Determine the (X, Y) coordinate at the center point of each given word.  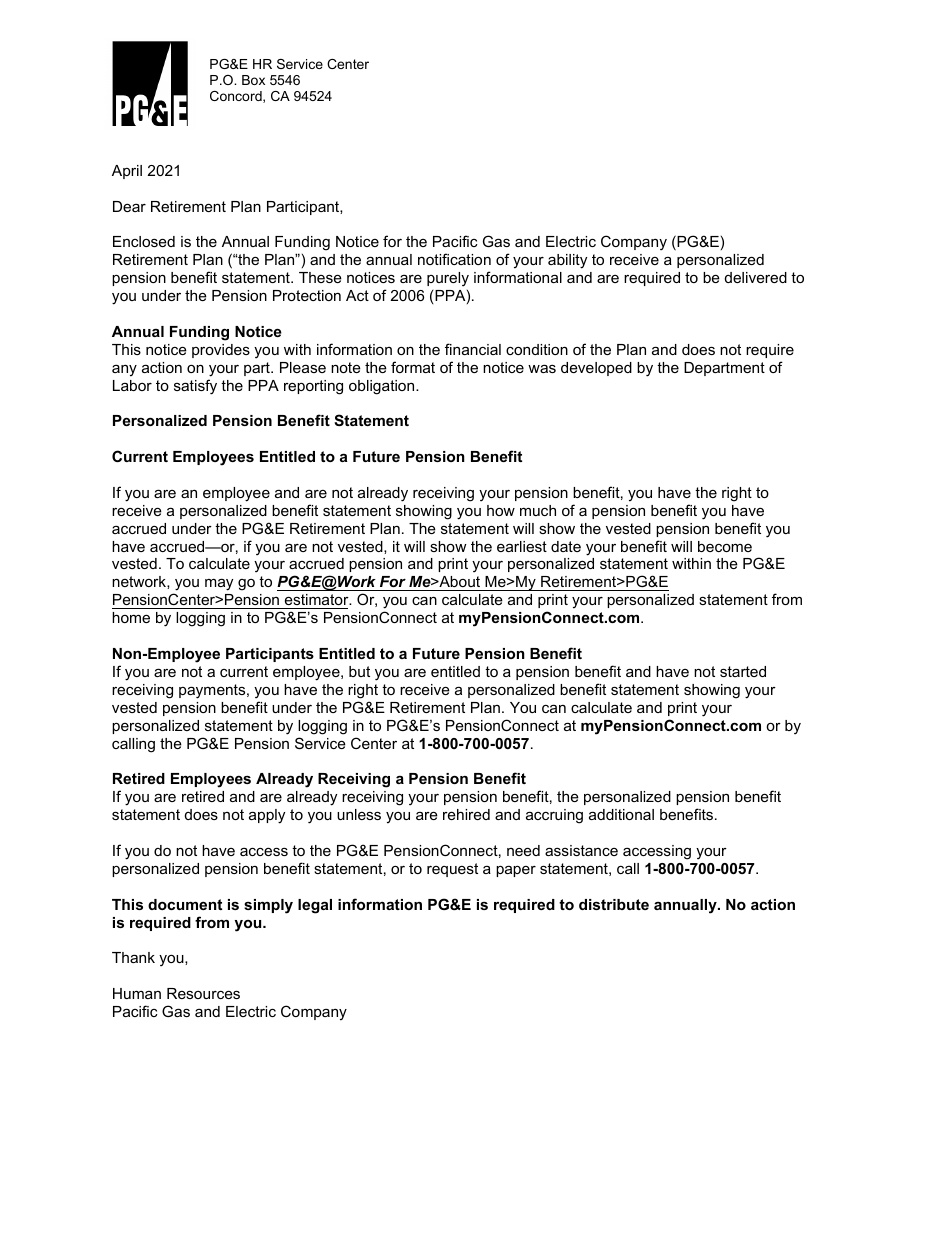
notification (454, 259)
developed (596, 369)
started (743, 671)
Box (253, 80)
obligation (383, 387)
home (131, 617)
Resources (203, 993)
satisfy (195, 387)
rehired (466, 814)
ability (567, 261)
